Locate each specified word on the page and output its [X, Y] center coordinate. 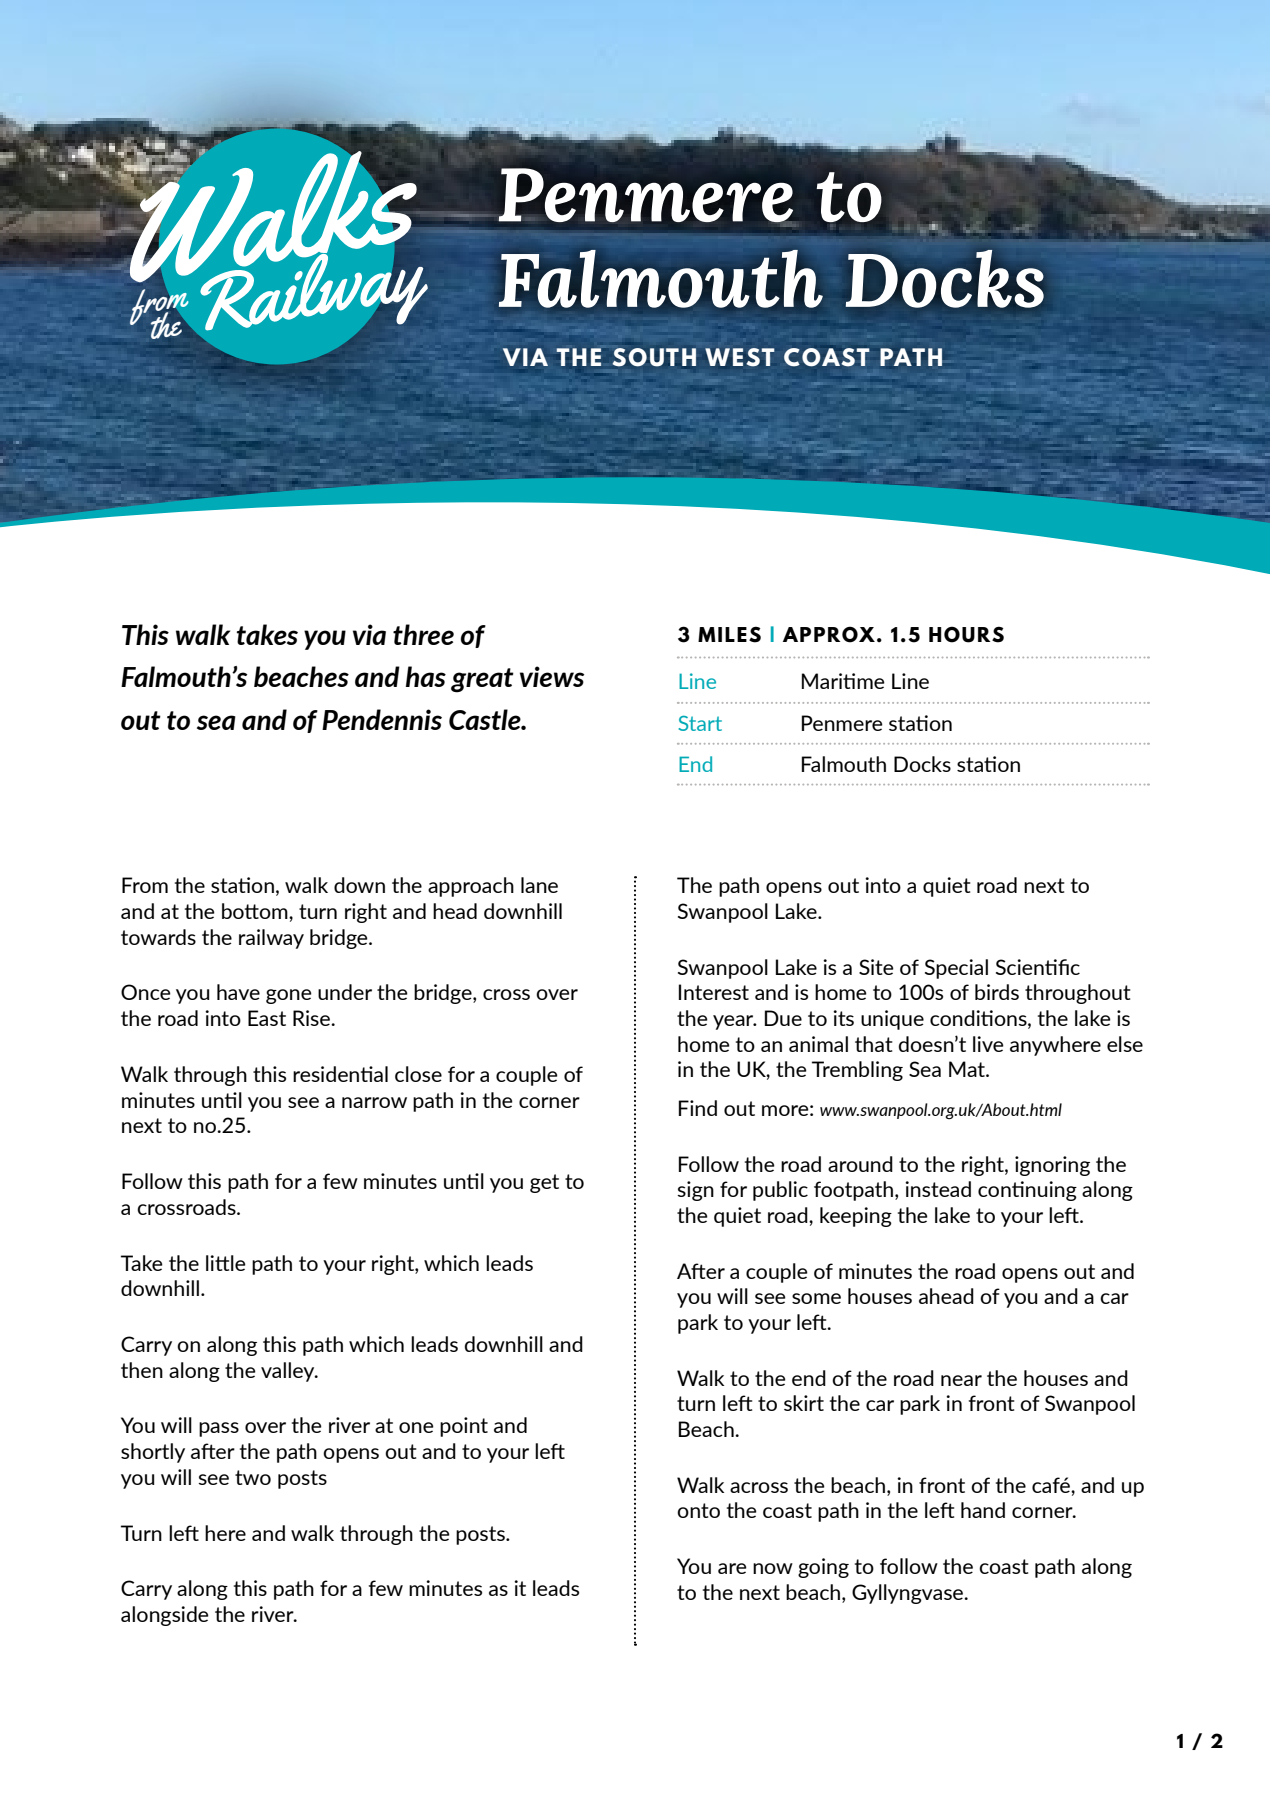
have [238, 992]
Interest [714, 992]
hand [983, 1510]
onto [698, 1510]
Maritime [843, 681]
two [253, 1477]
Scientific [1038, 967]
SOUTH [654, 357]
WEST [740, 357]
